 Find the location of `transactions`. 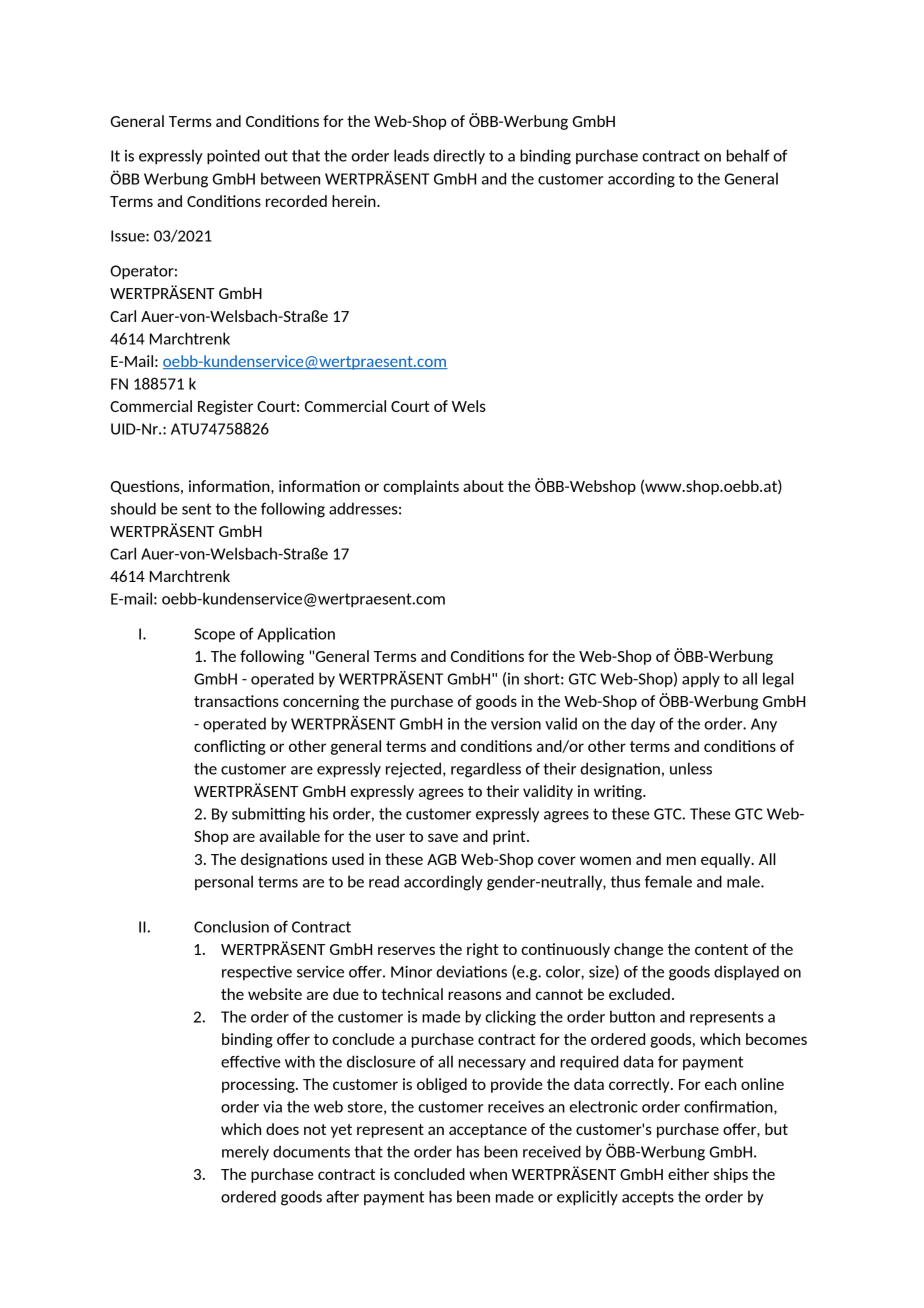

transactions is located at coordinates (236, 701).
